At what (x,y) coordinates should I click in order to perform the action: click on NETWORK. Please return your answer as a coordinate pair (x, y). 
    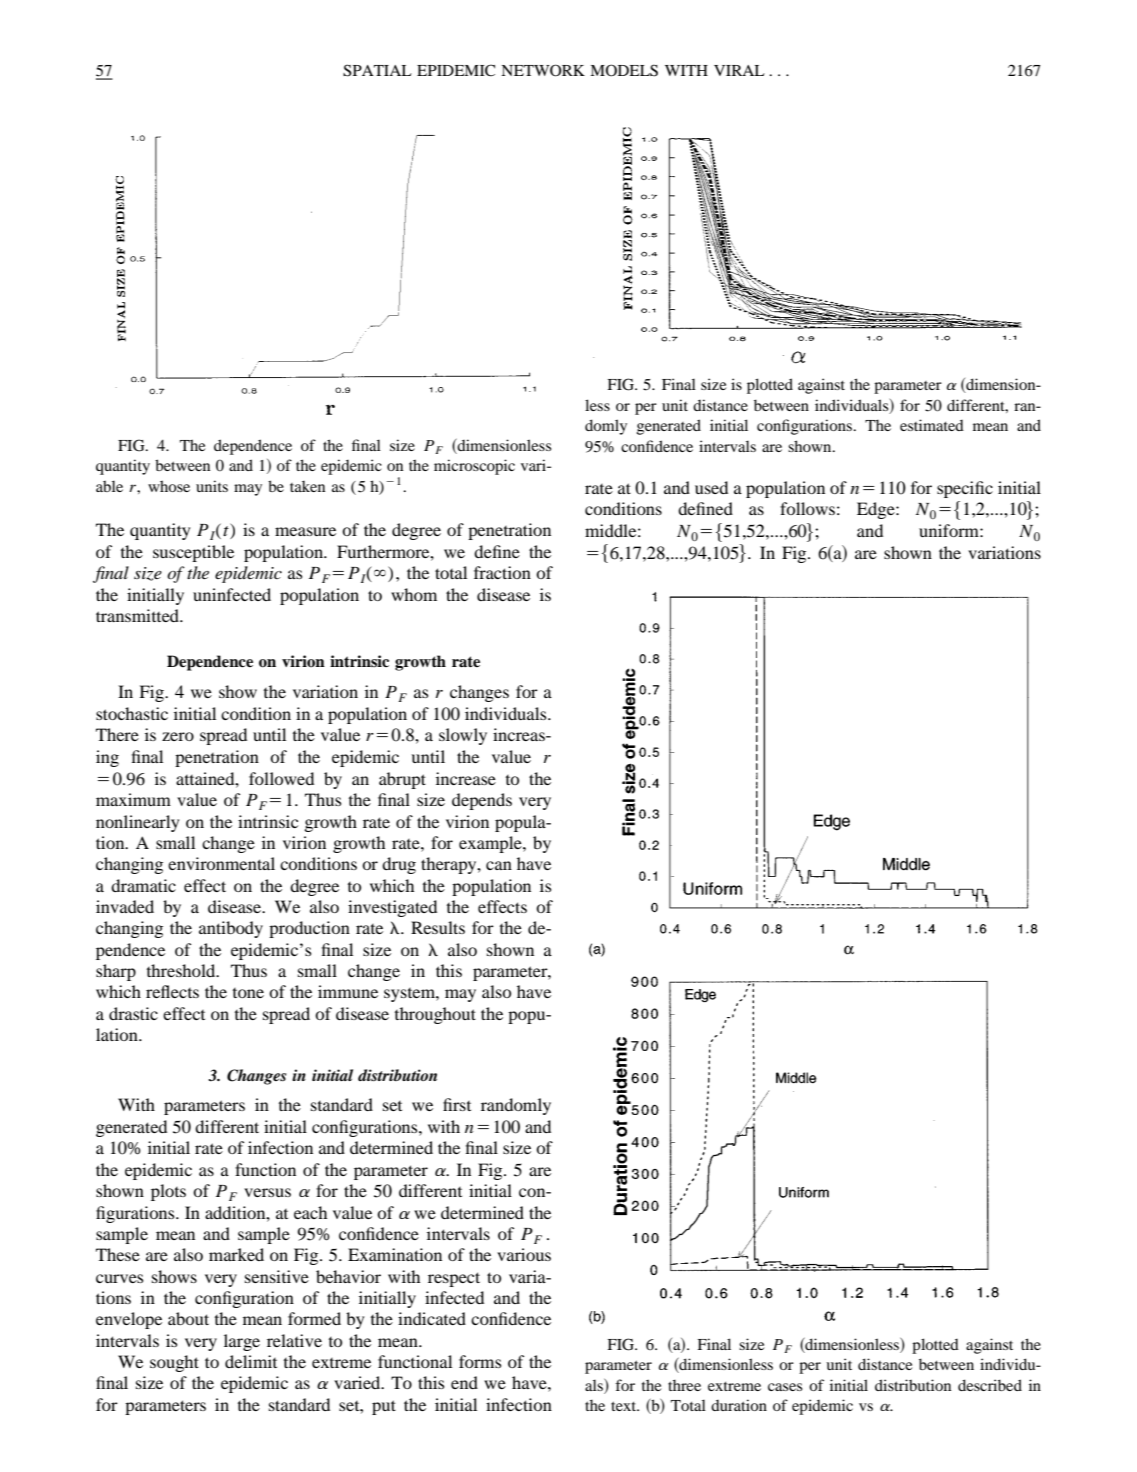
    Looking at the image, I should click on (543, 70).
